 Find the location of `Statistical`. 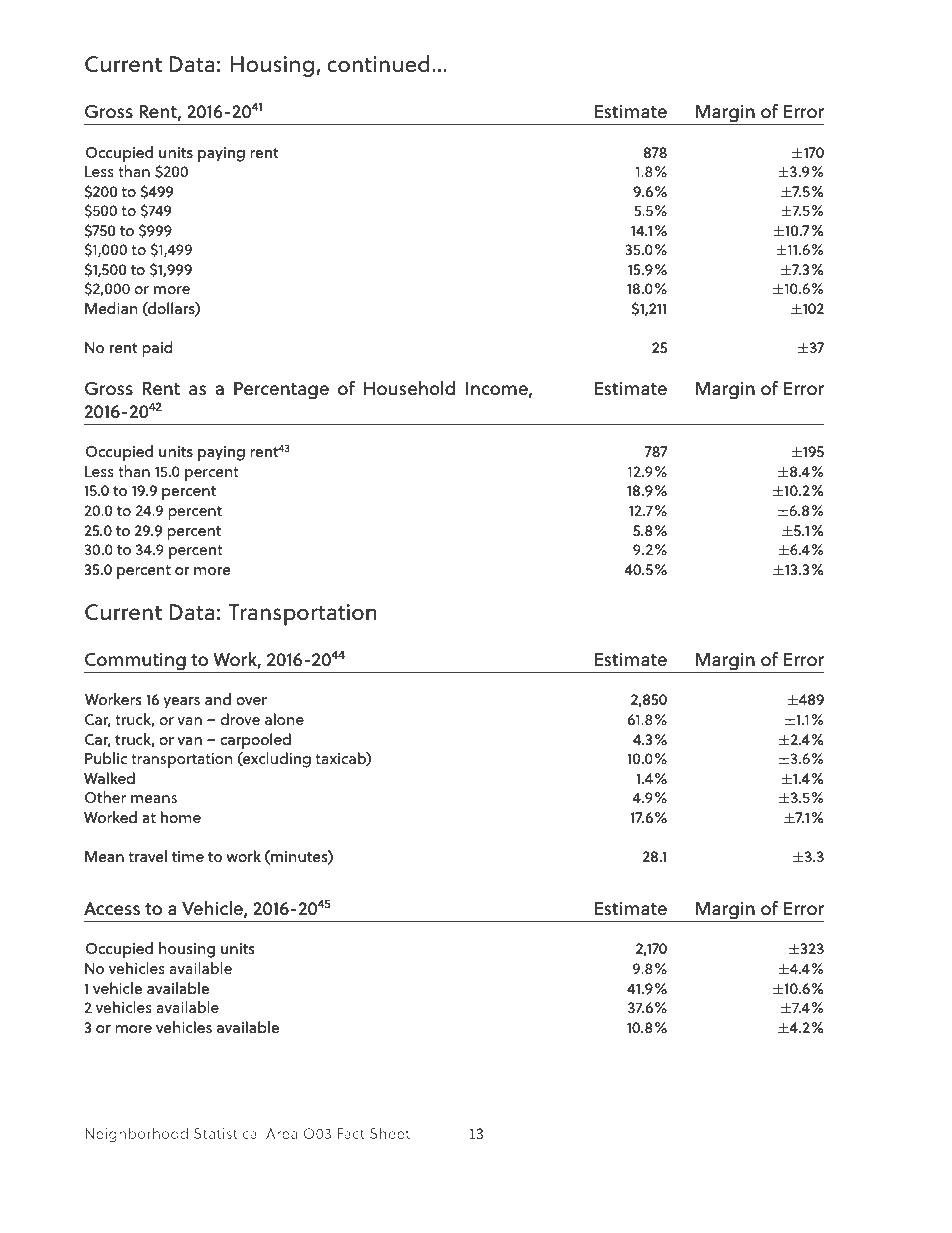

Statistical is located at coordinates (227, 1133).
